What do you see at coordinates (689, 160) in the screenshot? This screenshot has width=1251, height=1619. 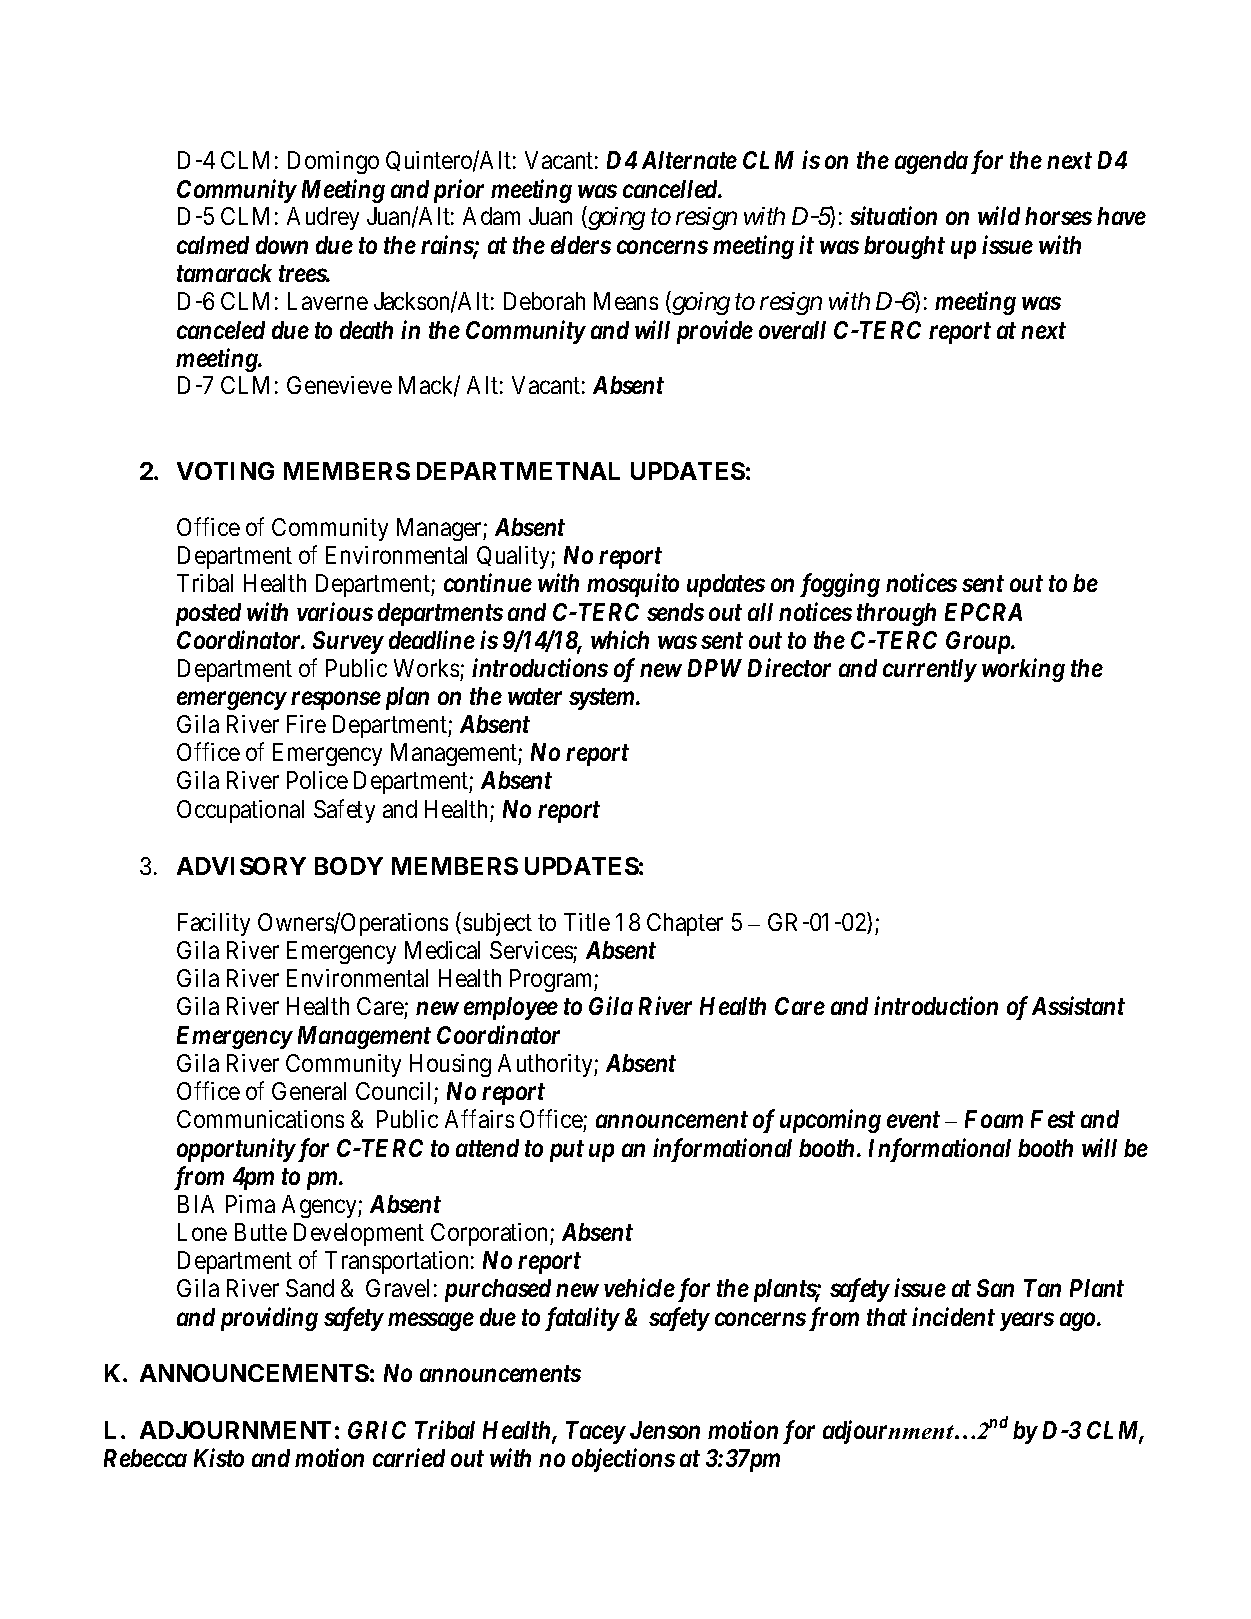 I see `Alternate` at bounding box center [689, 160].
